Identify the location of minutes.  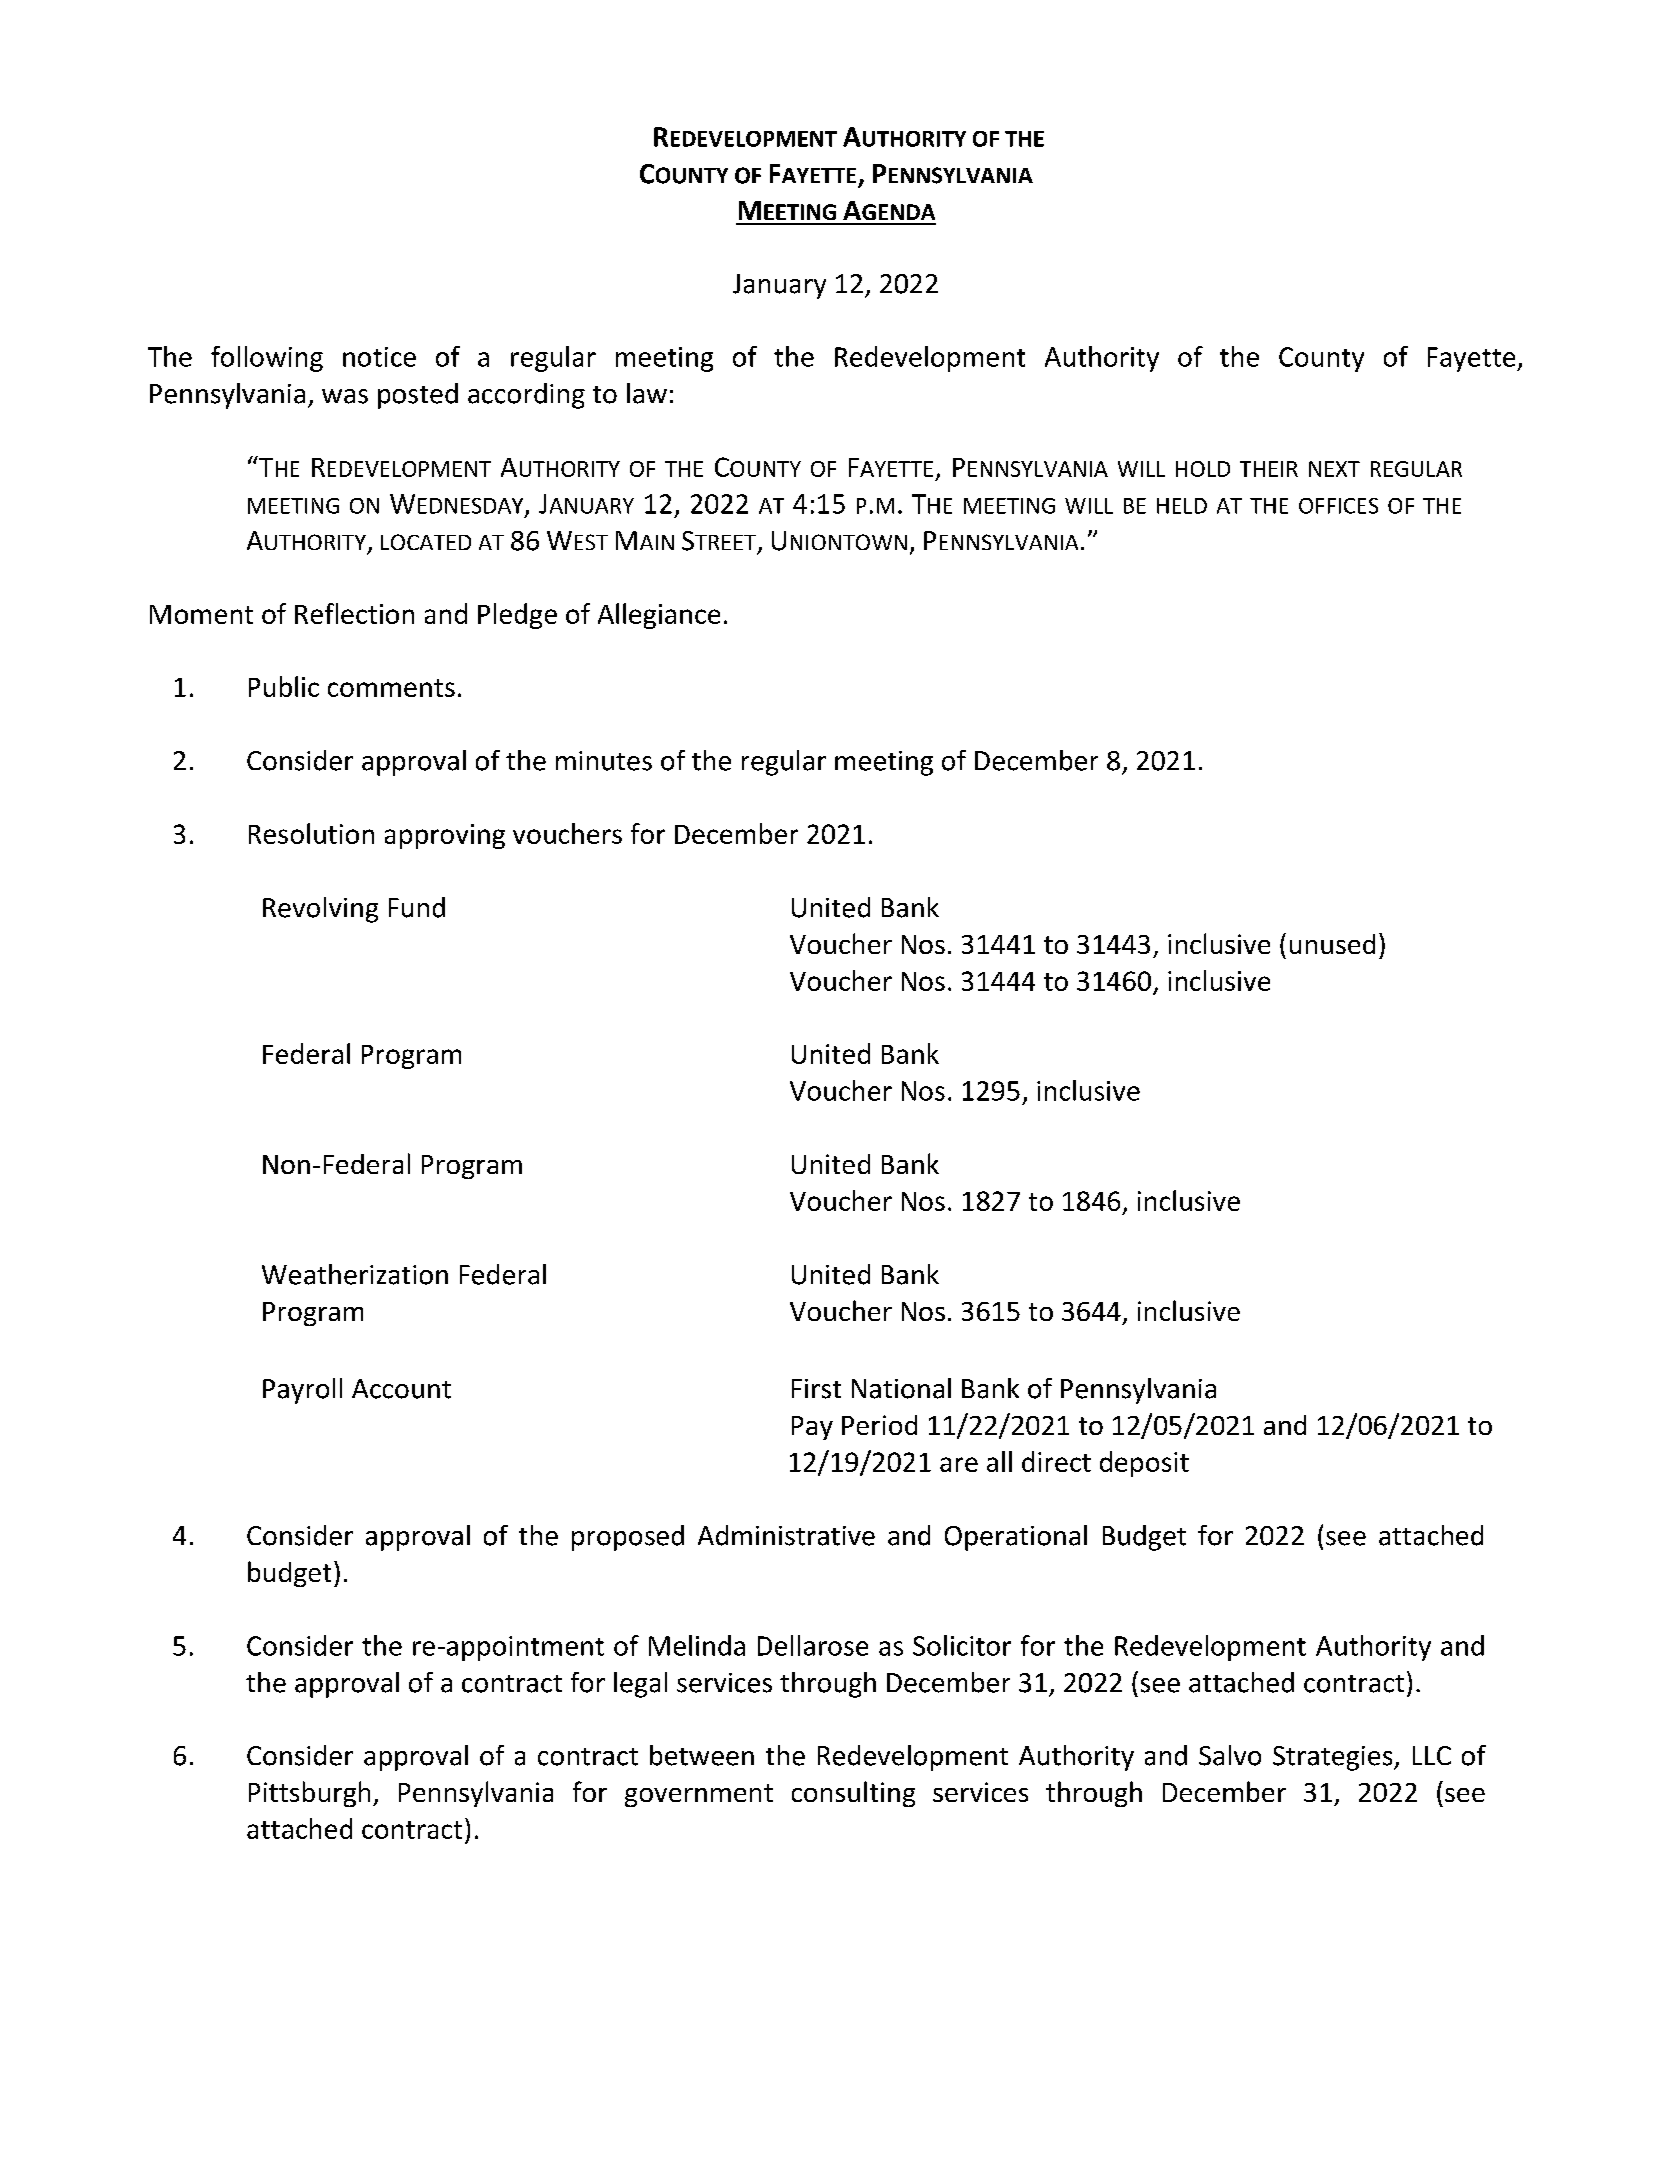
(604, 761).
